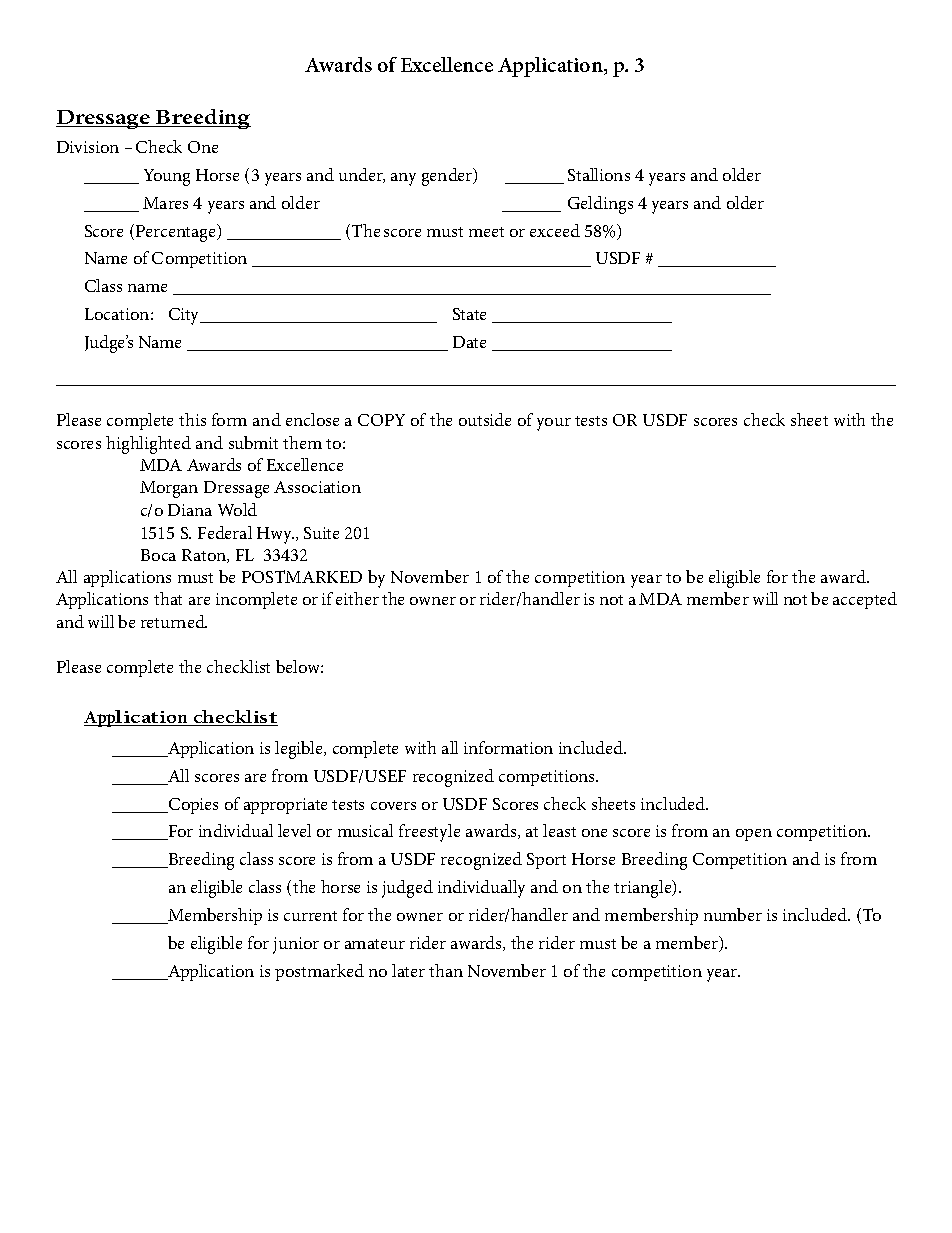 The image size is (952, 1233). I want to click on this, so click(192, 419).
